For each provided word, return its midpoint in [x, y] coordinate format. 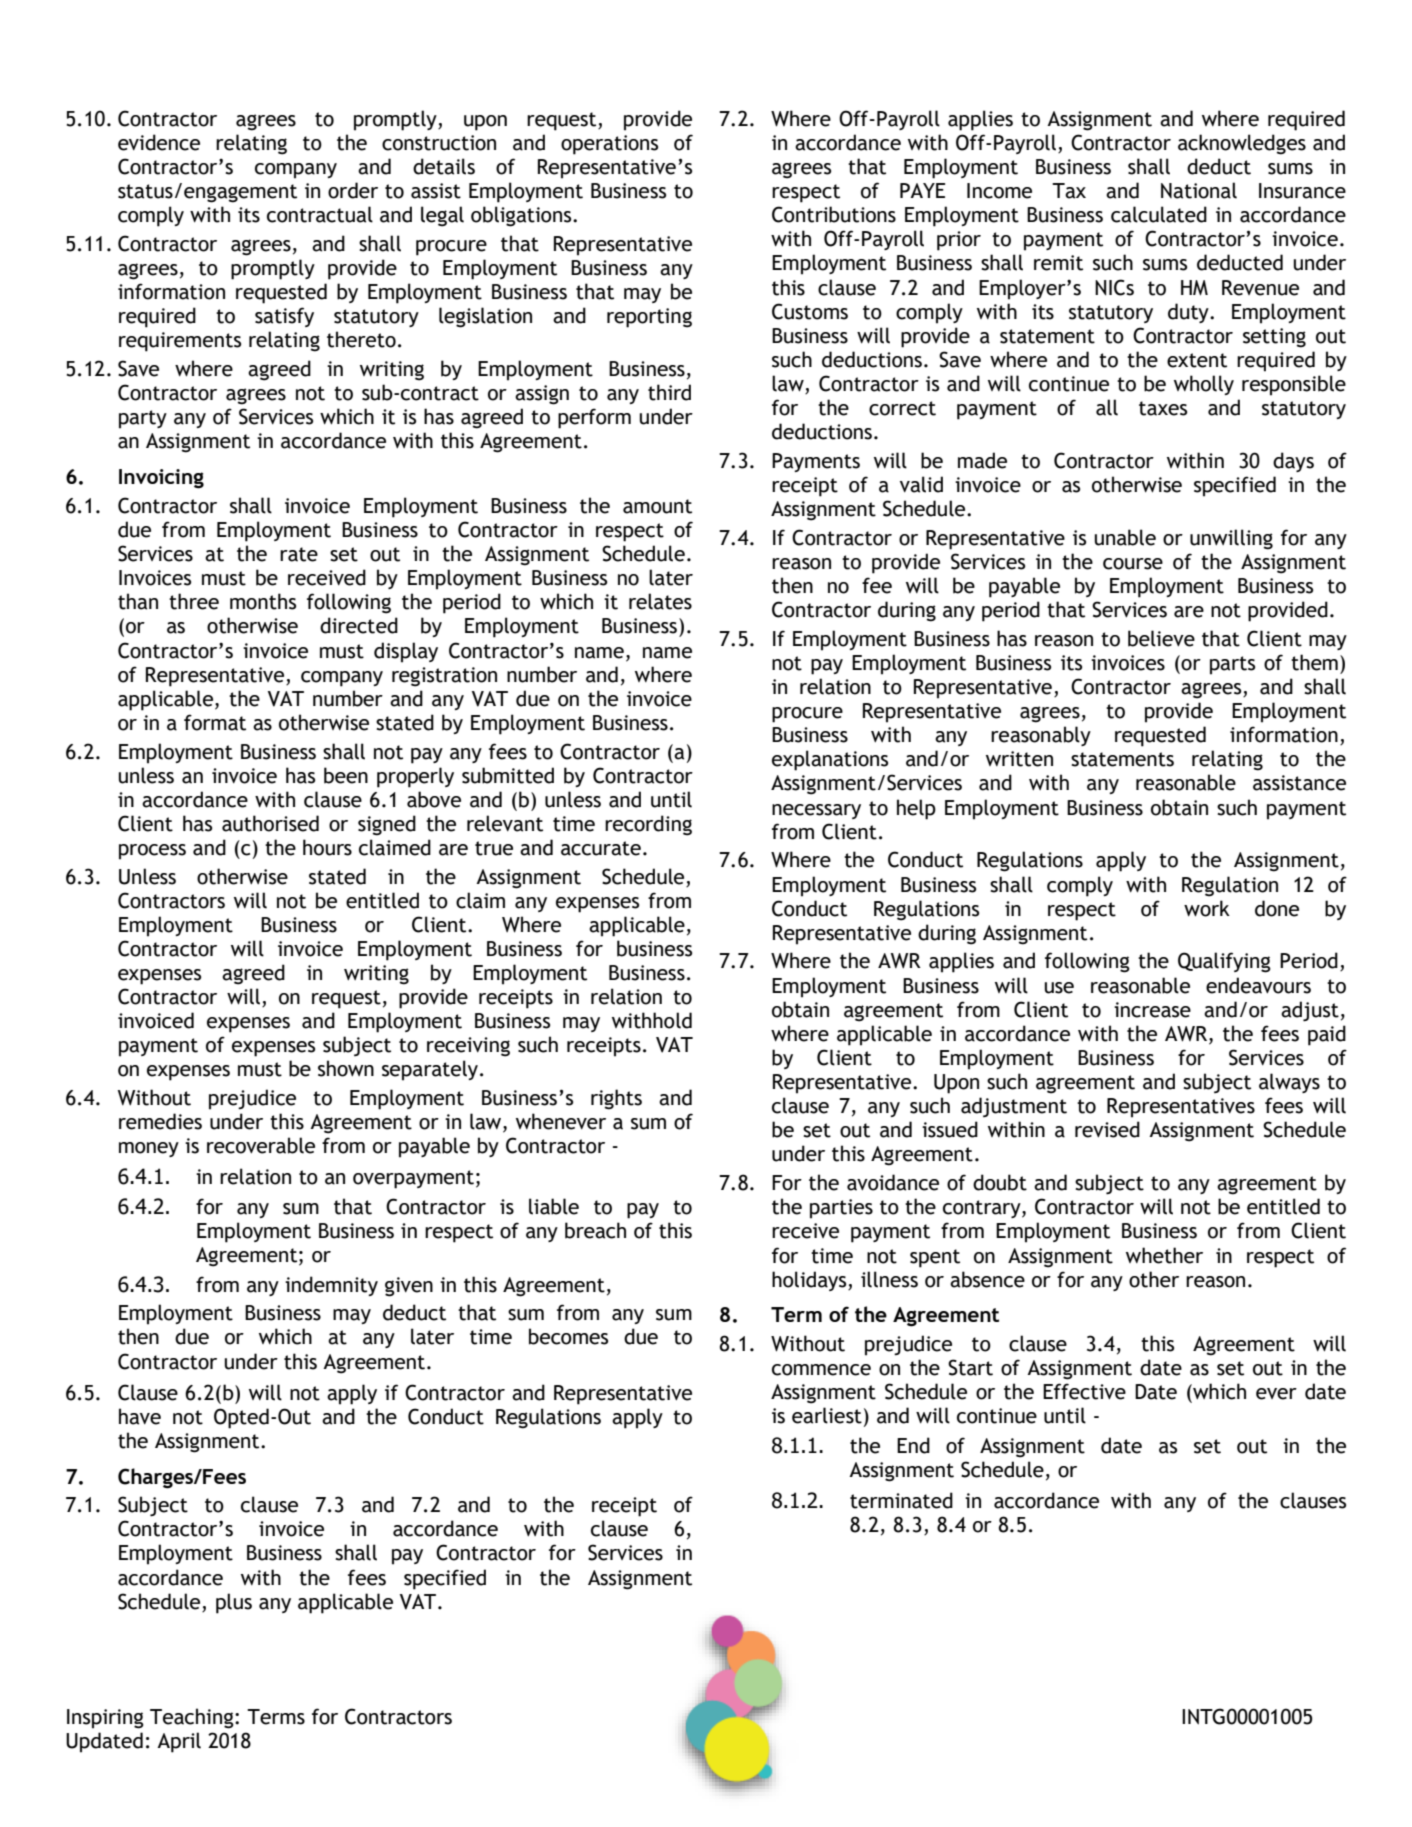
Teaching [193, 1718]
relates [660, 601]
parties [841, 1209]
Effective [1084, 1391]
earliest [827, 1415]
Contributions [834, 214]
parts [1232, 665]
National [1199, 190]
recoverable [261, 1145]
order [353, 190]
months [263, 601]
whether [1164, 1255]
